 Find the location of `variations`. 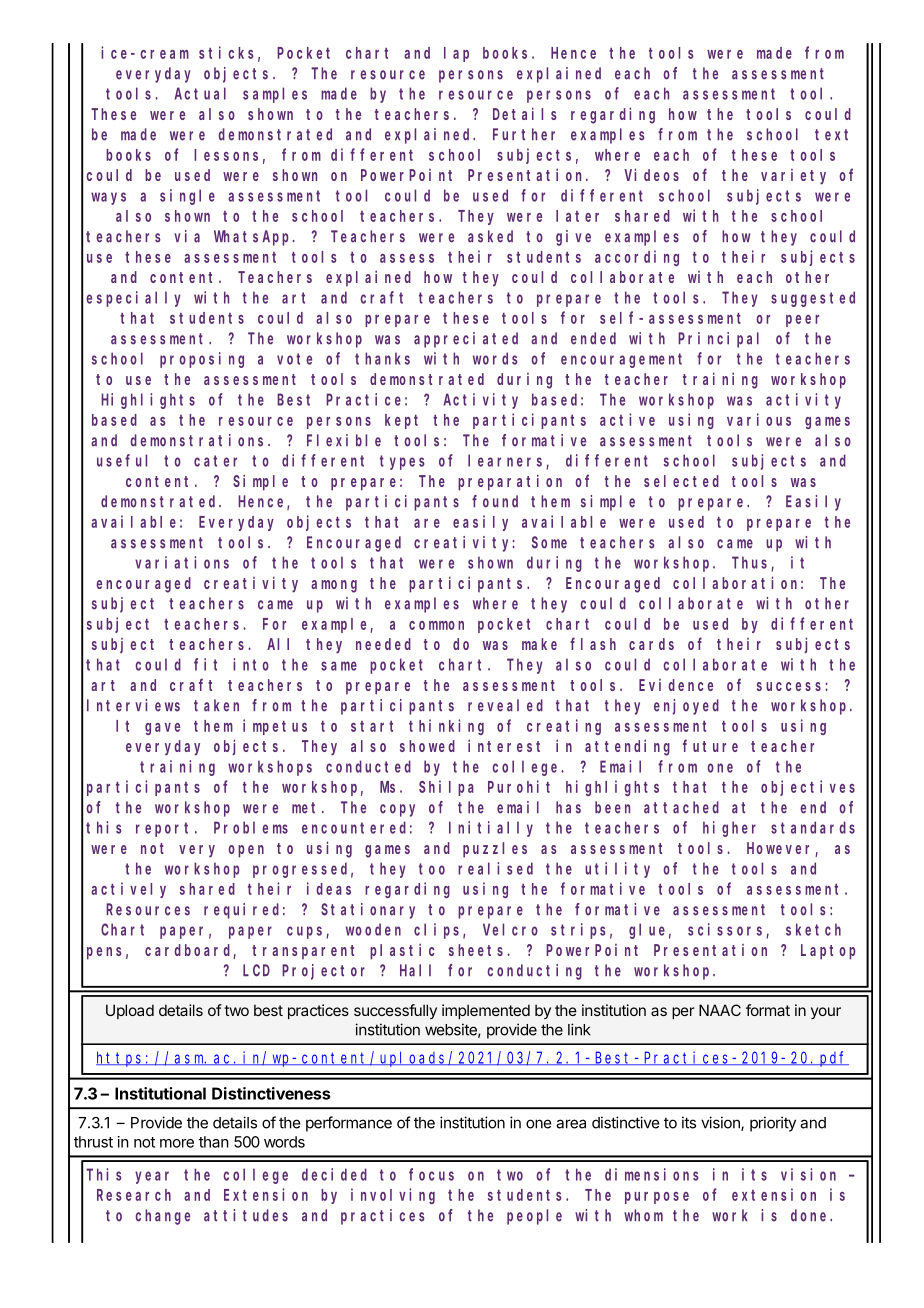

variations is located at coordinates (182, 562).
